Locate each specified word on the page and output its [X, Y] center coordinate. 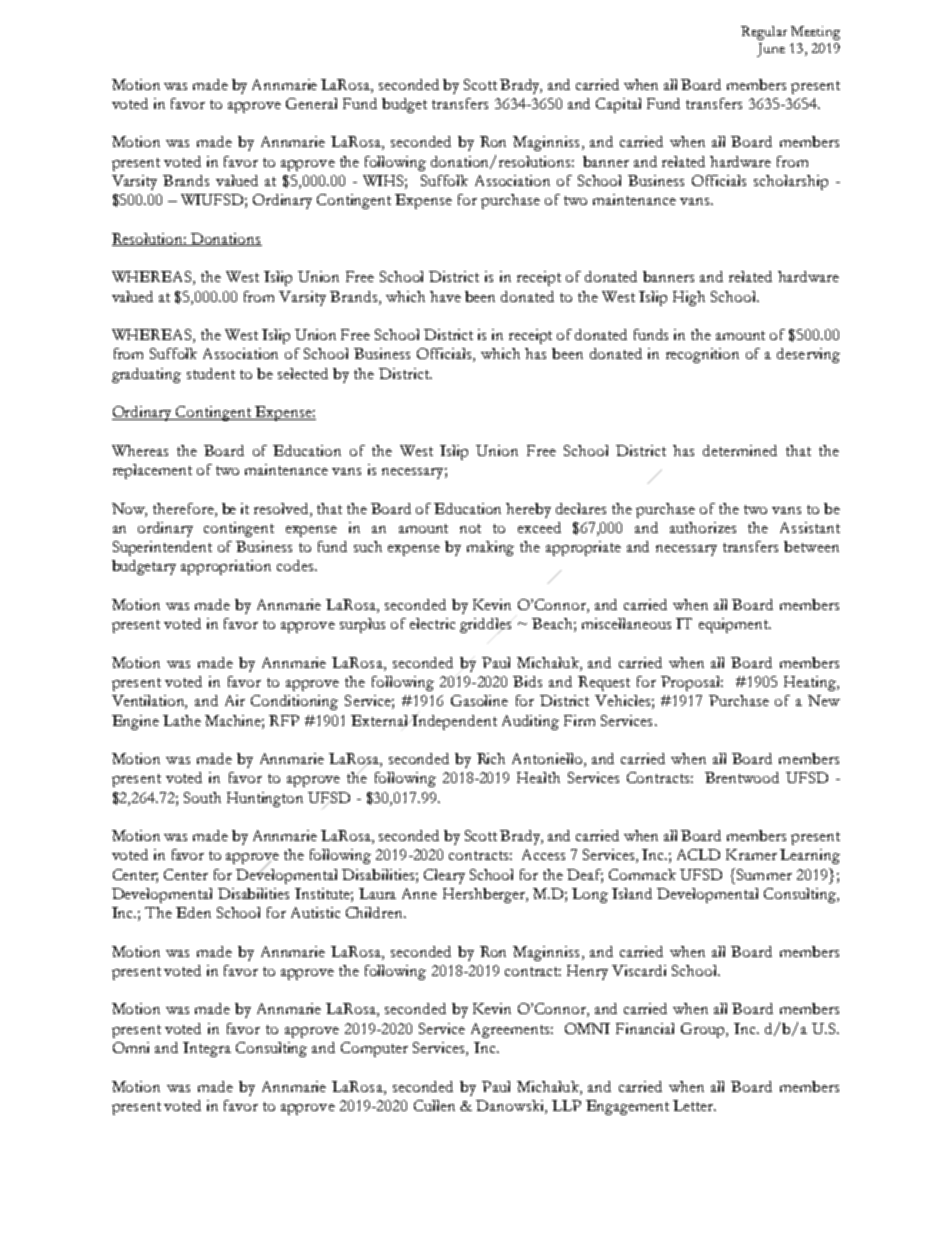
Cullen [434, 1105]
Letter [694, 1105]
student [211, 373]
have [445, 296]
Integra [207, 1049]
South [202, 797]
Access [543, 854]
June [771, 50]
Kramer [751, 854]
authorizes [703, 527]
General [311, 103]
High [689, 298]
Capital [618, 105]
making [490, 548]
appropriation [226, 567]
